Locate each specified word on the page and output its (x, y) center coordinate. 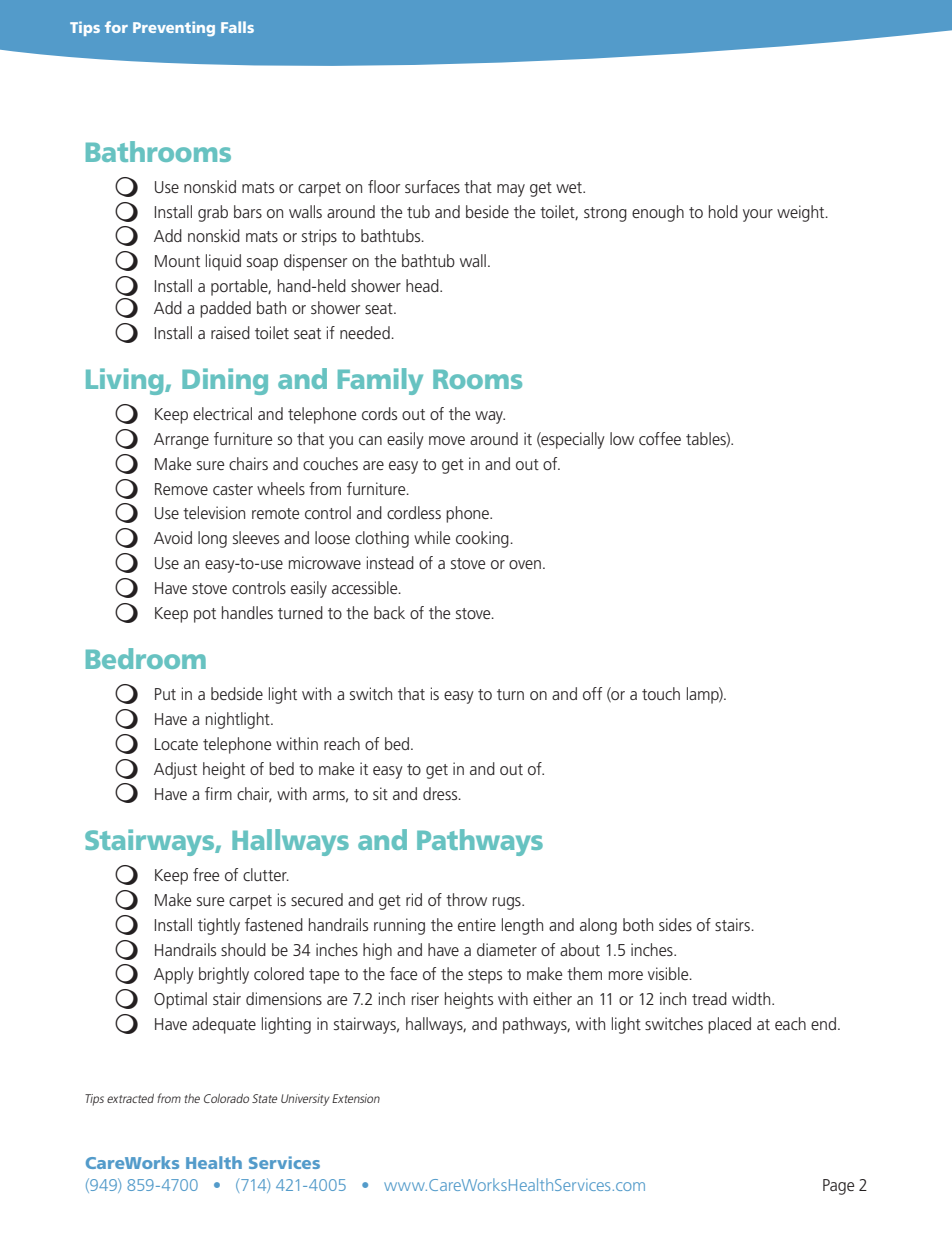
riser (425, 998)
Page (838, 1187)
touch (661, 693)
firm (218, 793)
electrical (222, 413)
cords (379, 413)
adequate (224, 1025)
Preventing (174, 29)
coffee (660, 438)
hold (723, 211)
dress (441, 793)
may (511, 190)
